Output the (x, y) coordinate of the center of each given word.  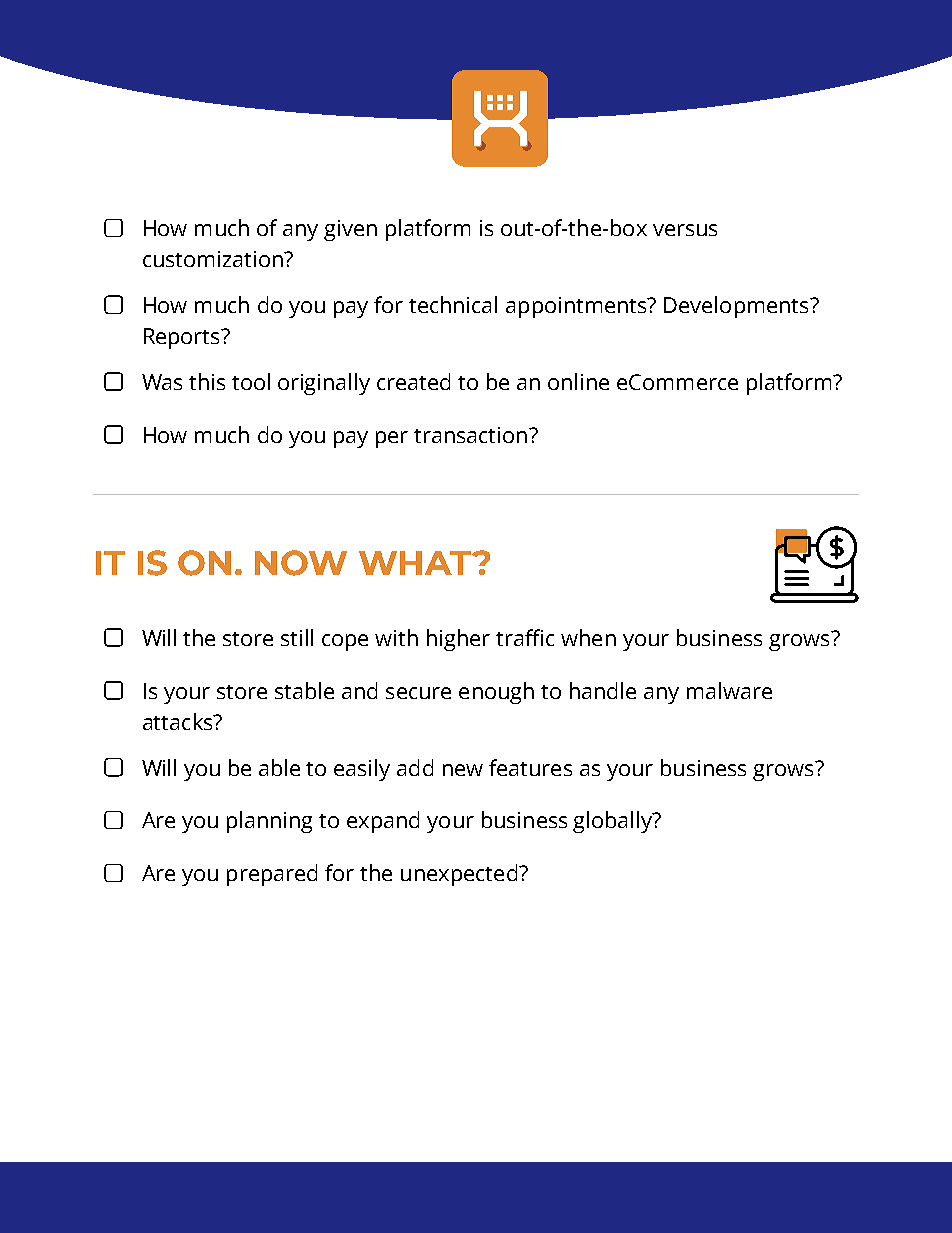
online (578, 381)
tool (251, 381)
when (588, 637)
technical (453, 304)
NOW (301, 563)
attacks (179, 721)
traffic (525, 637)
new (463, 770)
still (297, 637)
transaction (470, 435)
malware (729, 690)
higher (458, 640)
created (413, 381)
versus (685, 230)
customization (214, 259)
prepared (272, 875)
